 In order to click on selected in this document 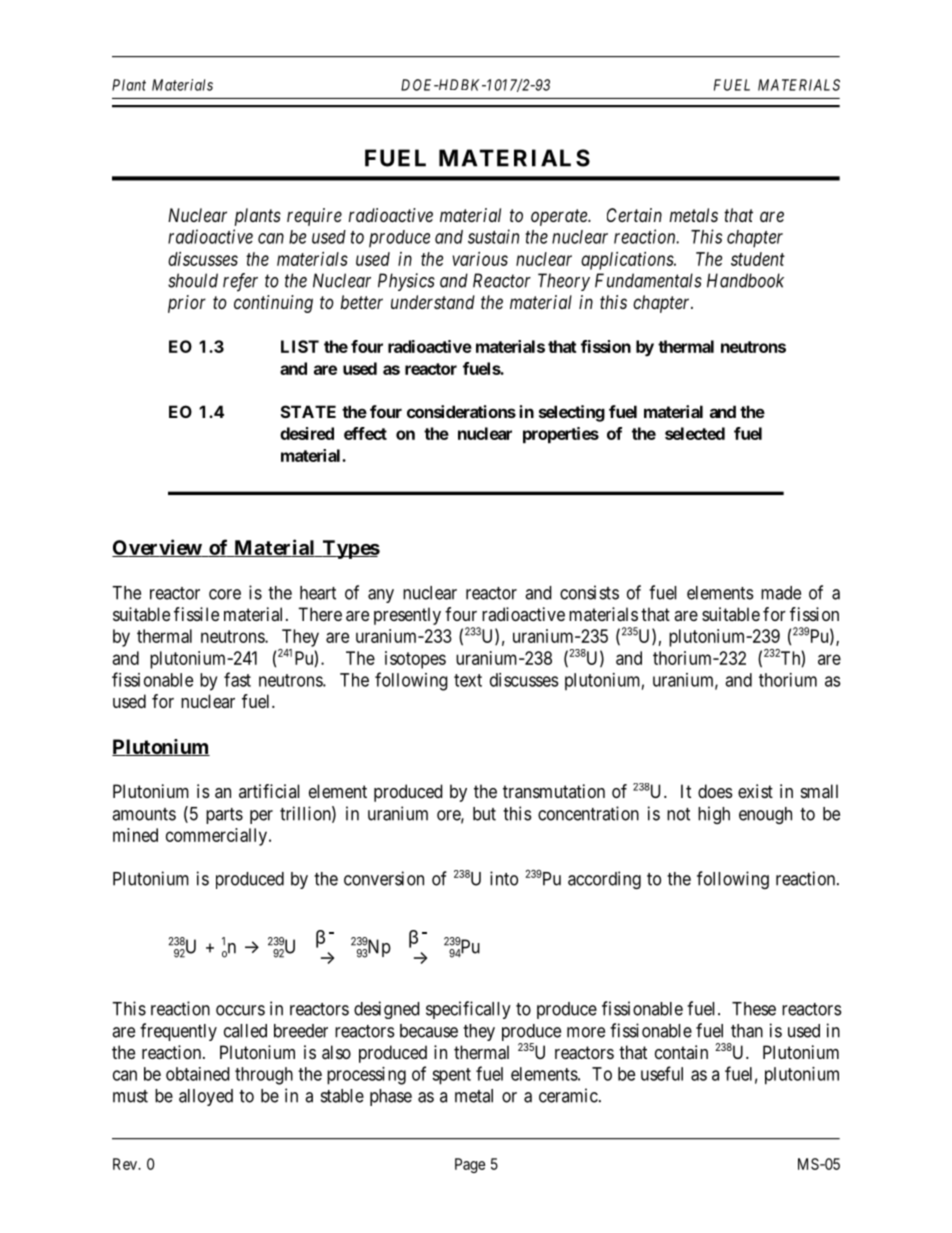, I will do `click(695, 433)`.
